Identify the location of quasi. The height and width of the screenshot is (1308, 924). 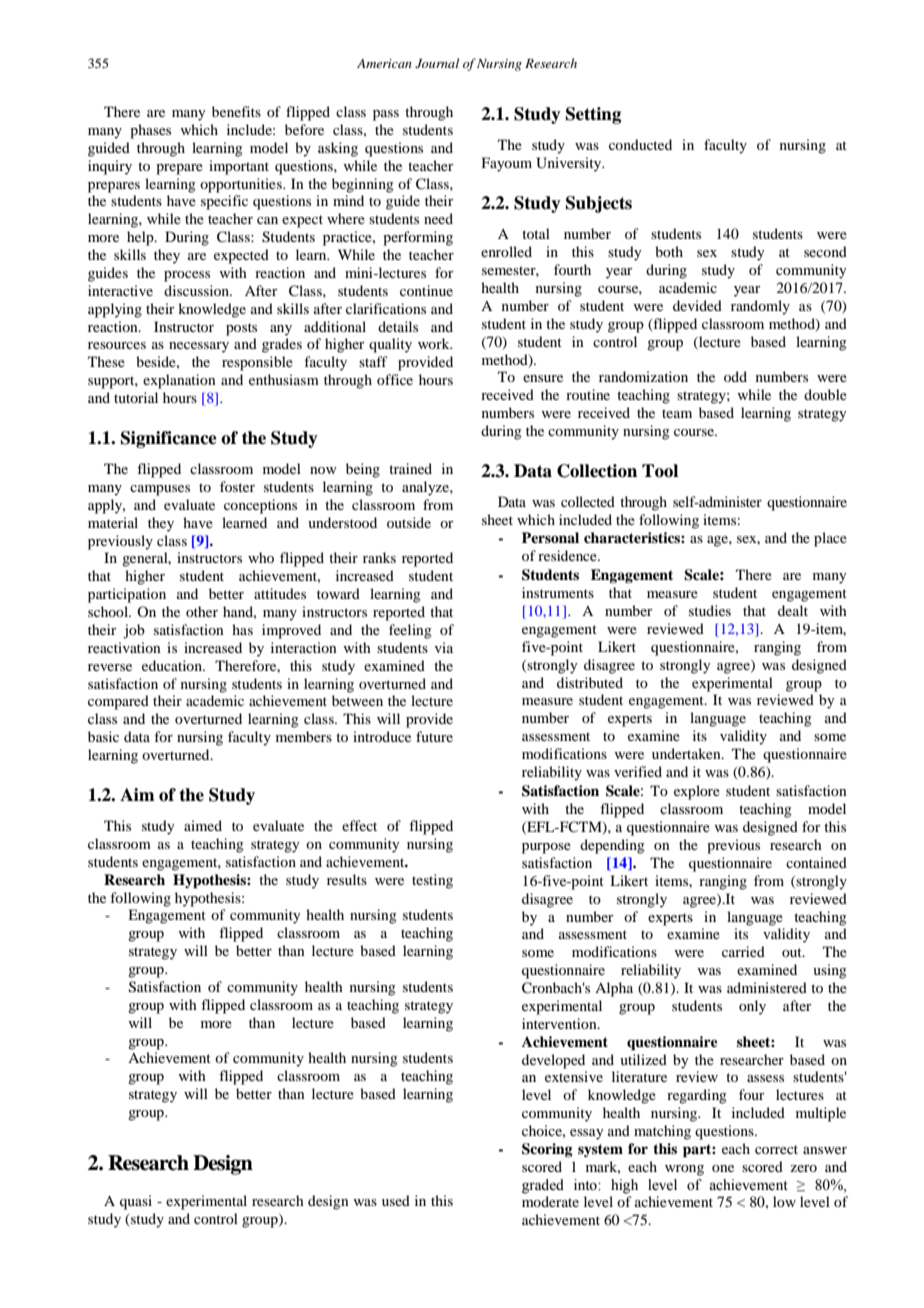
(136, 1202).
